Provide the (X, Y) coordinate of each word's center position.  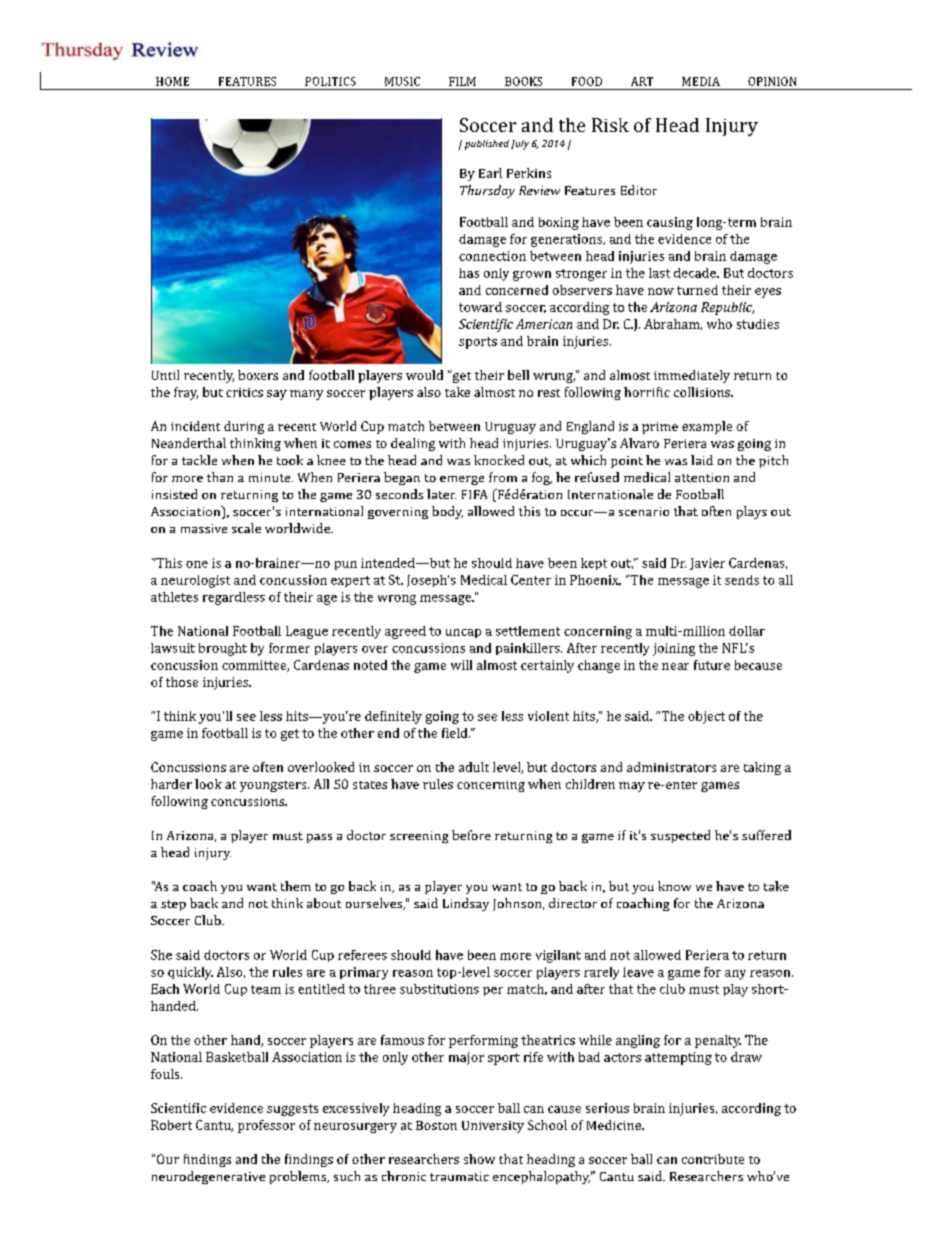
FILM (462, 81)
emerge (462, 480)
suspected (680, 836)
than (220, 477)
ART (642, 81)
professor (266, 1126)
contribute (713, 1159)
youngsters (274, 786)
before (471, 835)
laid (702, 460)
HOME (172, 81)
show (479, 1159)
